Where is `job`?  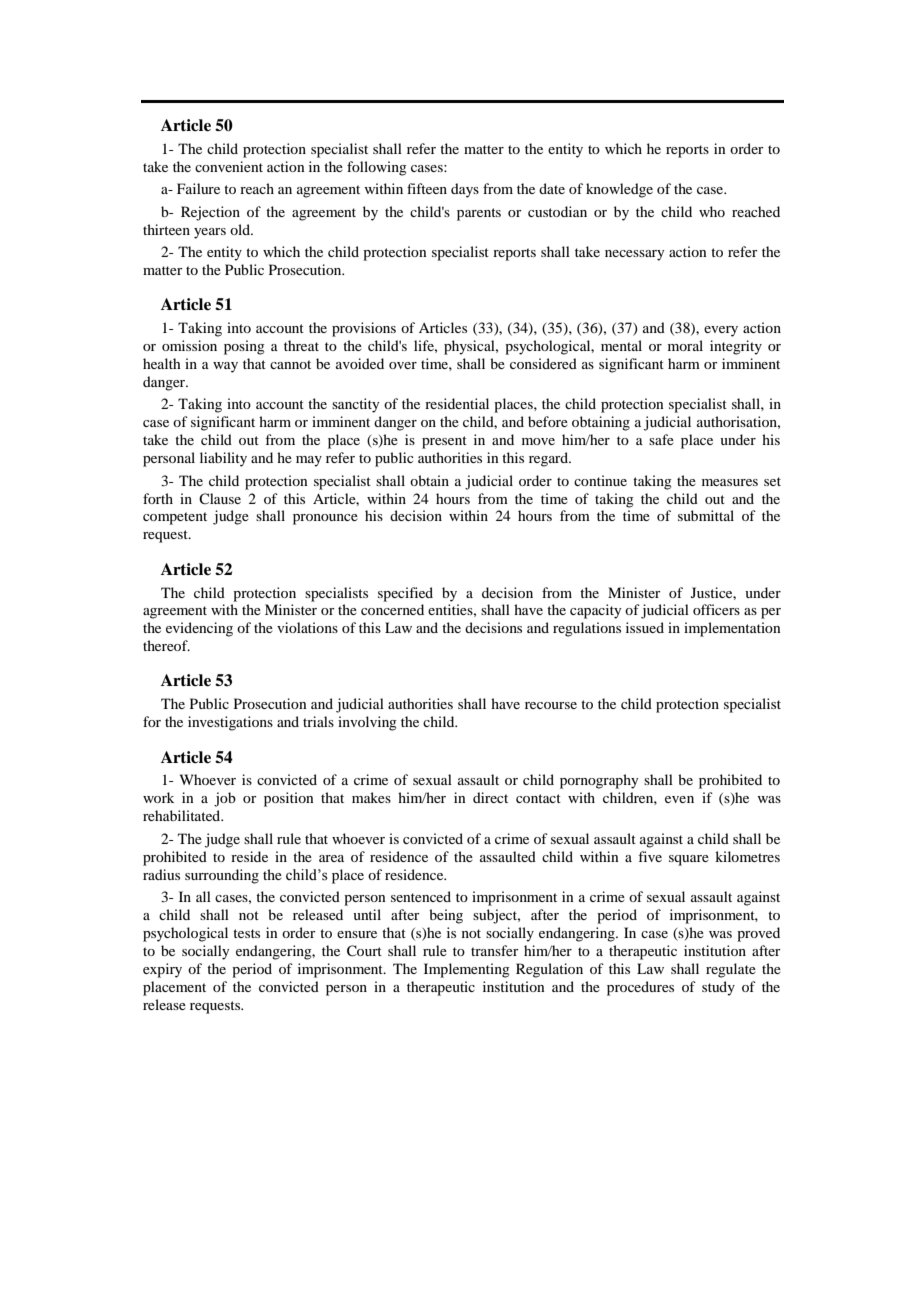 job is located at coordinates (225, 799).
